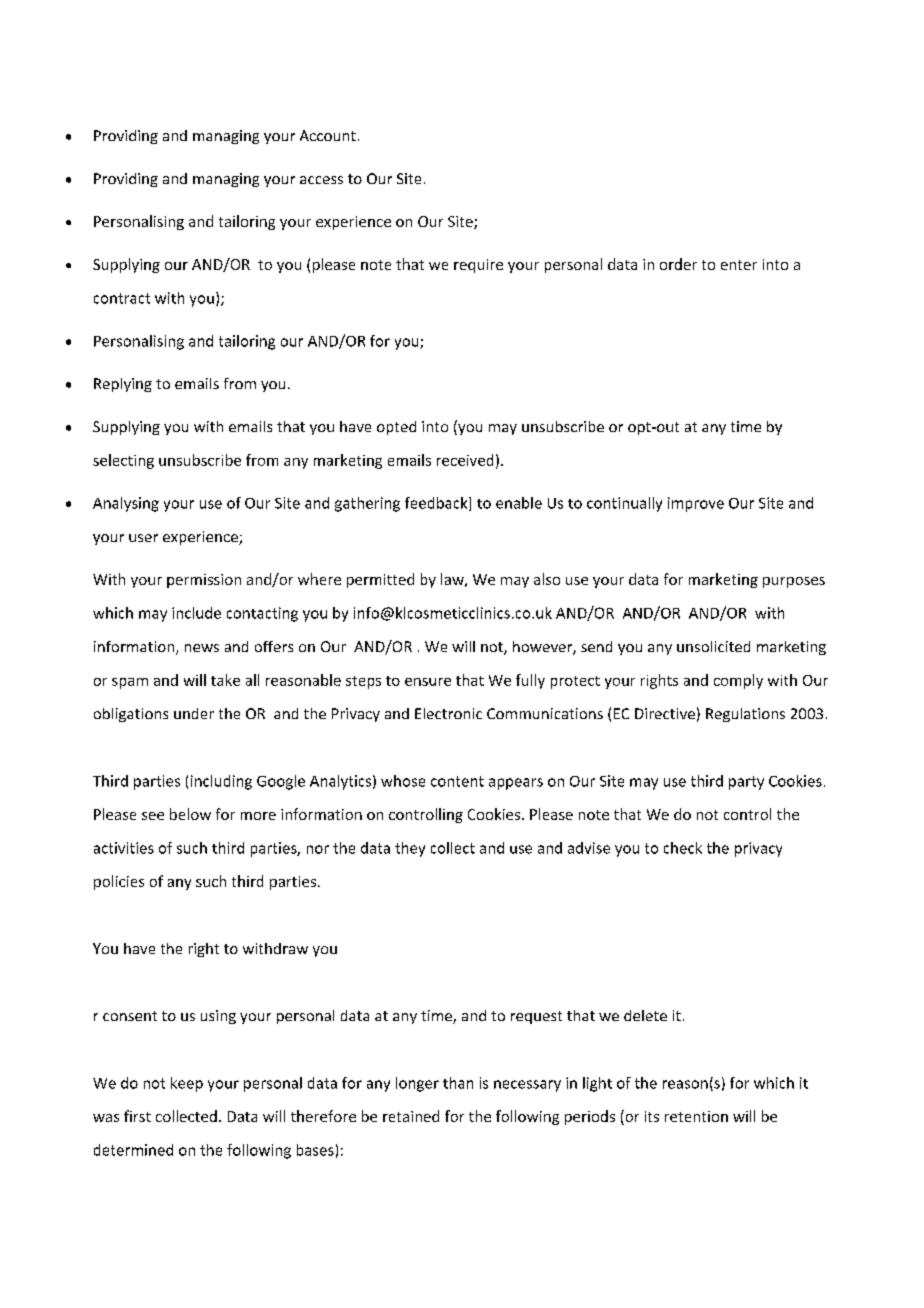 This image has width=924, height=1308. What do you see at coordinates (126, 504) in the image?
I see `Analysing` at bounding box center [126, 504].
